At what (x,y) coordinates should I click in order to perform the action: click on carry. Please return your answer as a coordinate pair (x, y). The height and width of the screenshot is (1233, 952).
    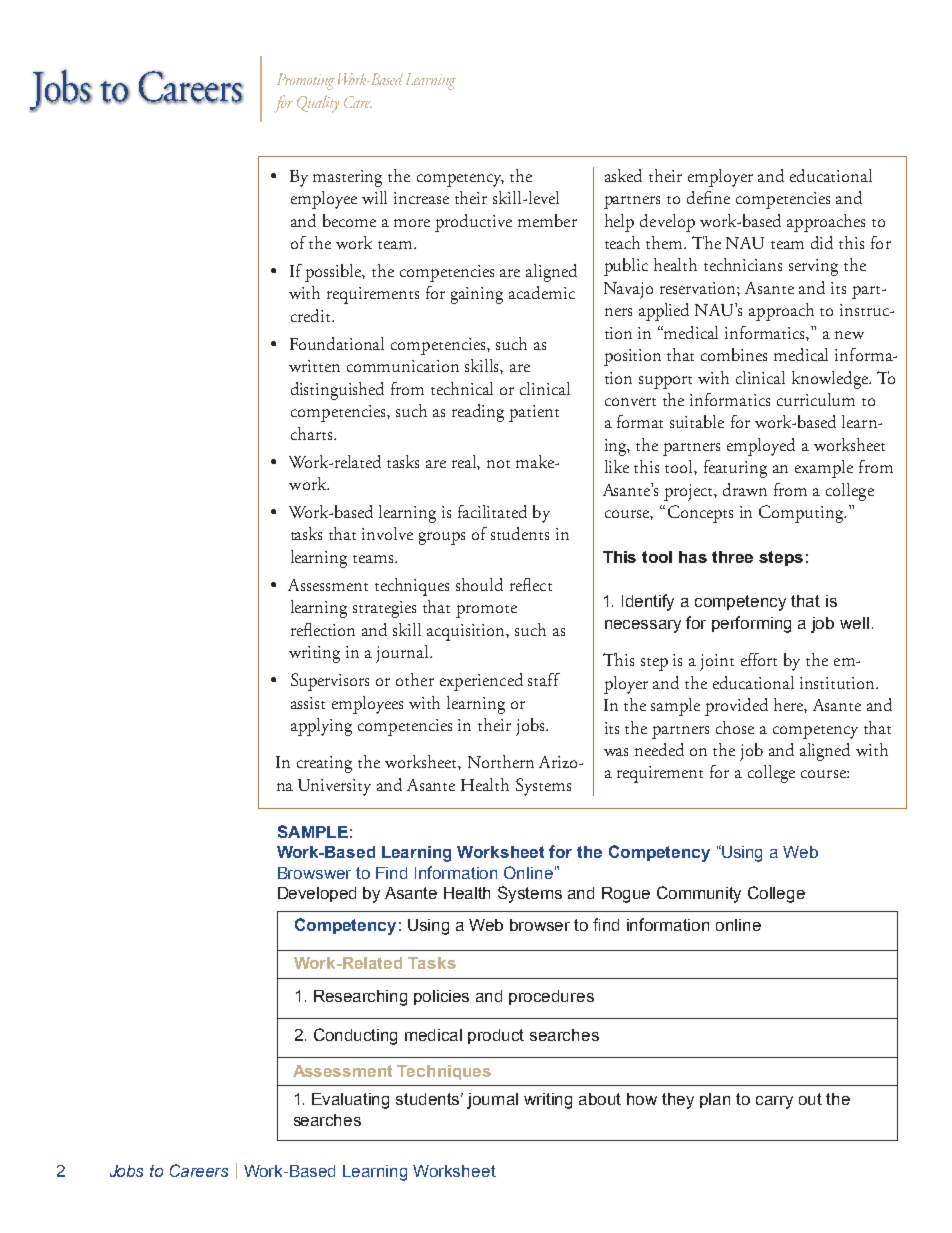
    Looking at the image, I should click on (774, 1102).
